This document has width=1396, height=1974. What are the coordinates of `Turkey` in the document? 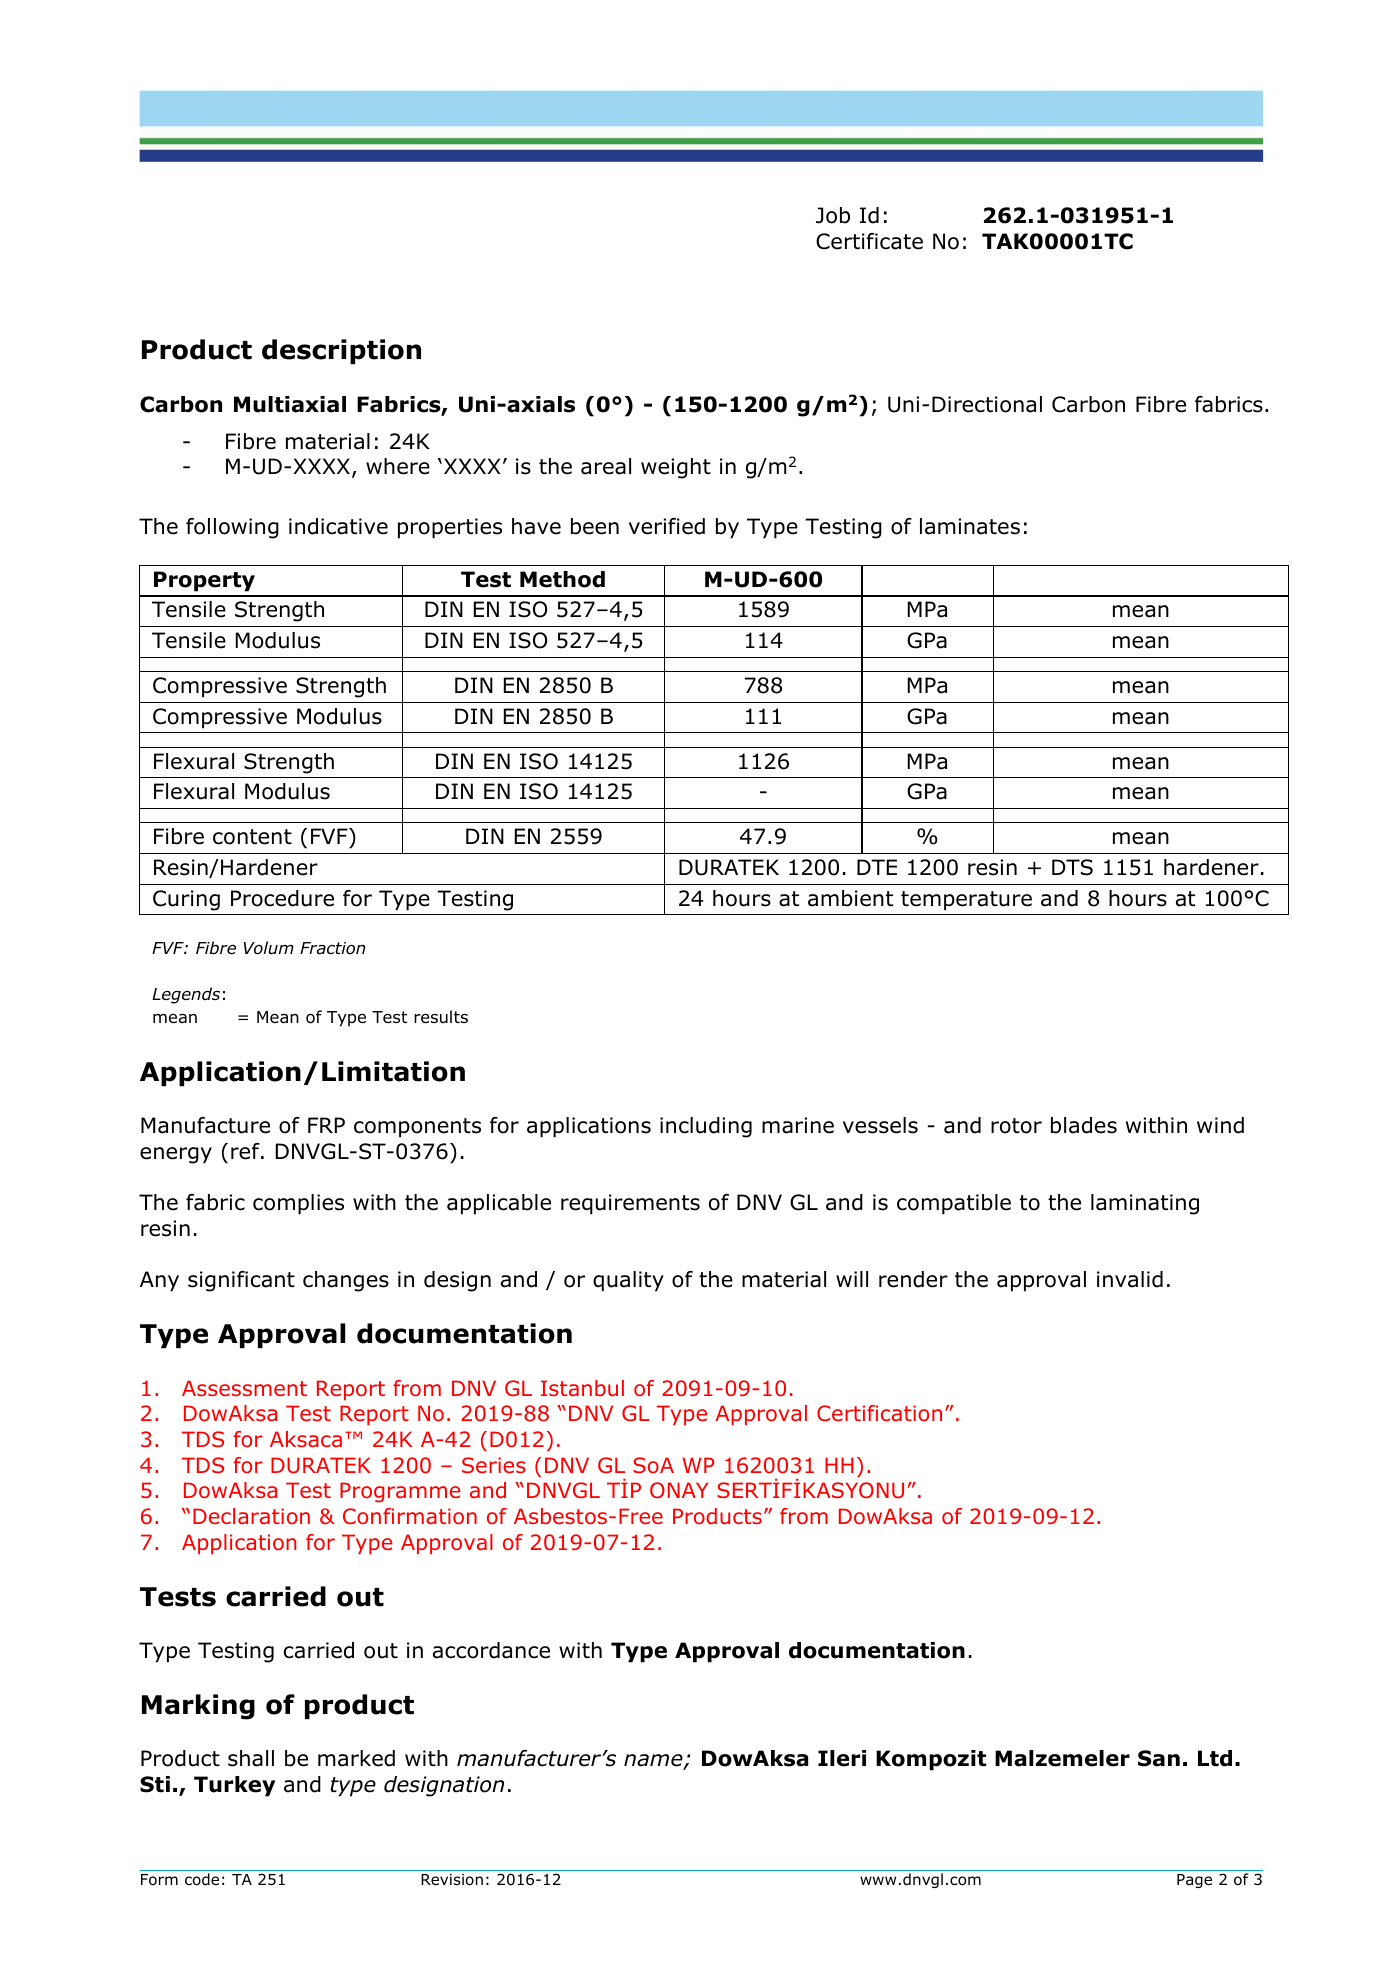 It's located at (234, 1786).
